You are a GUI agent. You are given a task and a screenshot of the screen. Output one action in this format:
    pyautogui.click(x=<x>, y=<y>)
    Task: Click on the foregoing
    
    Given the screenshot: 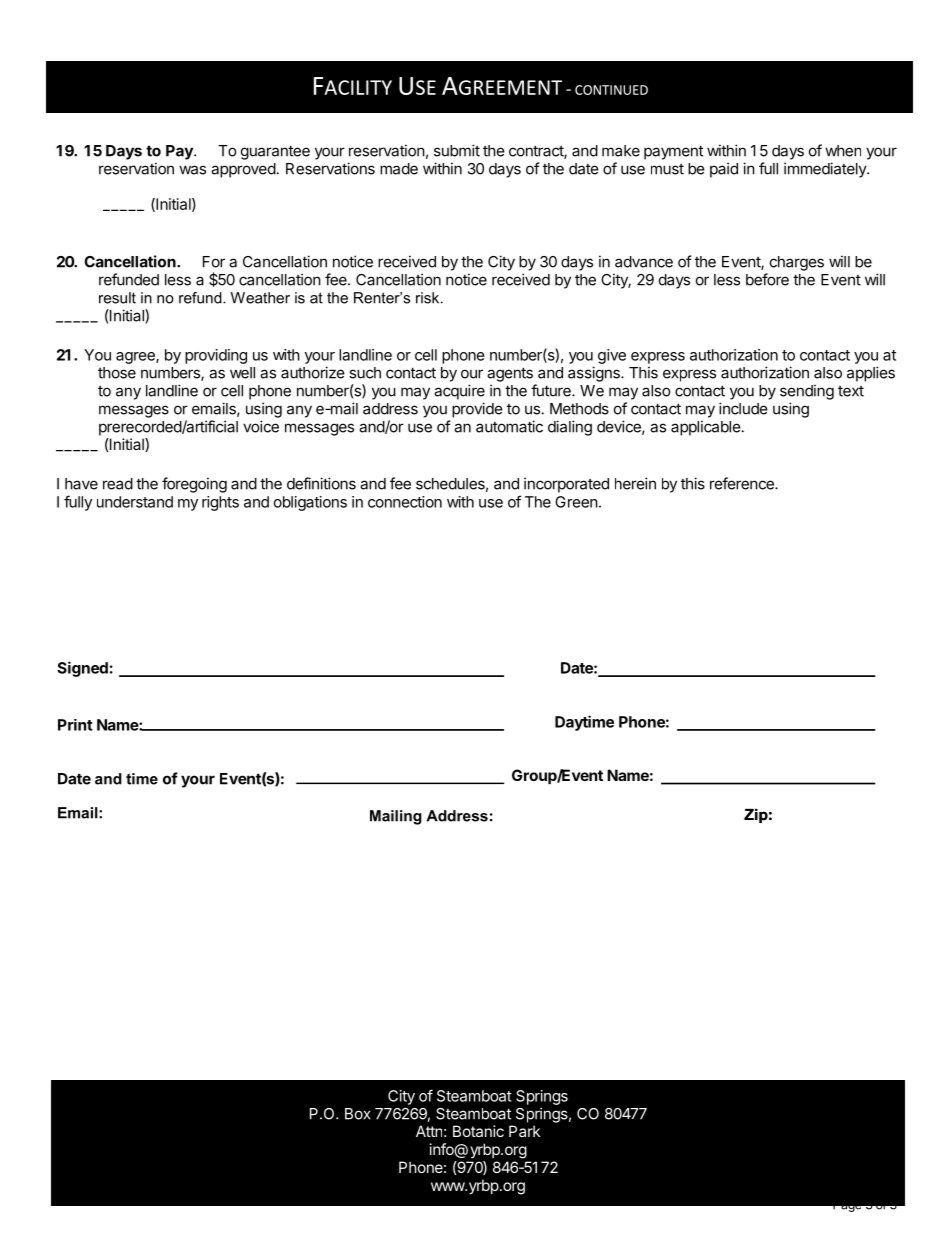 What is the action you would take?
    pyautogui.click(x=194, y=485)
